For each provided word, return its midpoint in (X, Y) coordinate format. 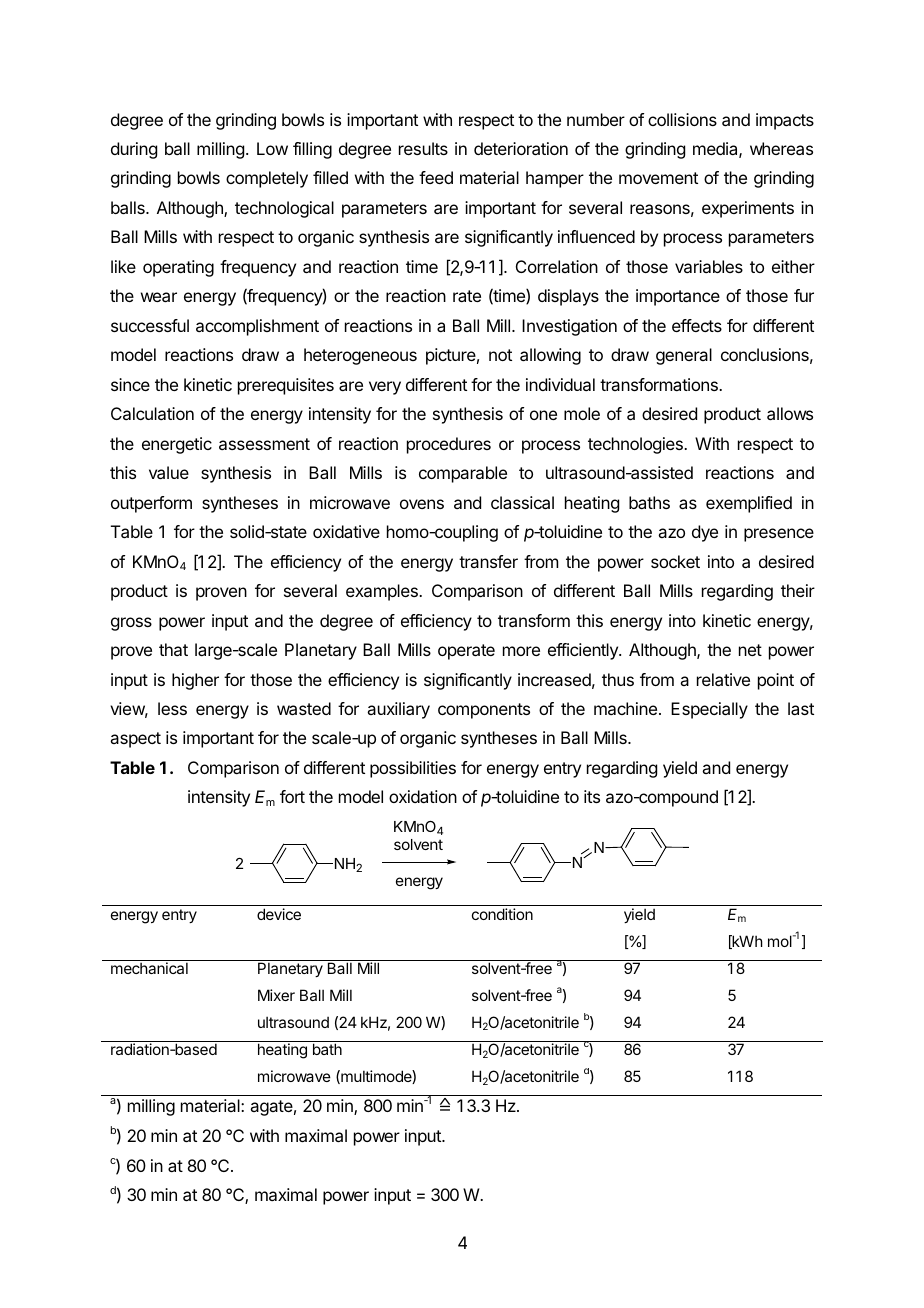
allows (790, 413)
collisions (682, 119)
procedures (449, 445)
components (484, 711)
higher (195, 681)
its (592, 796)
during (134, 150)
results (423, 148)
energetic (177, 445)
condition (502, 914)
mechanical (149, 968)
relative (723, 679)
